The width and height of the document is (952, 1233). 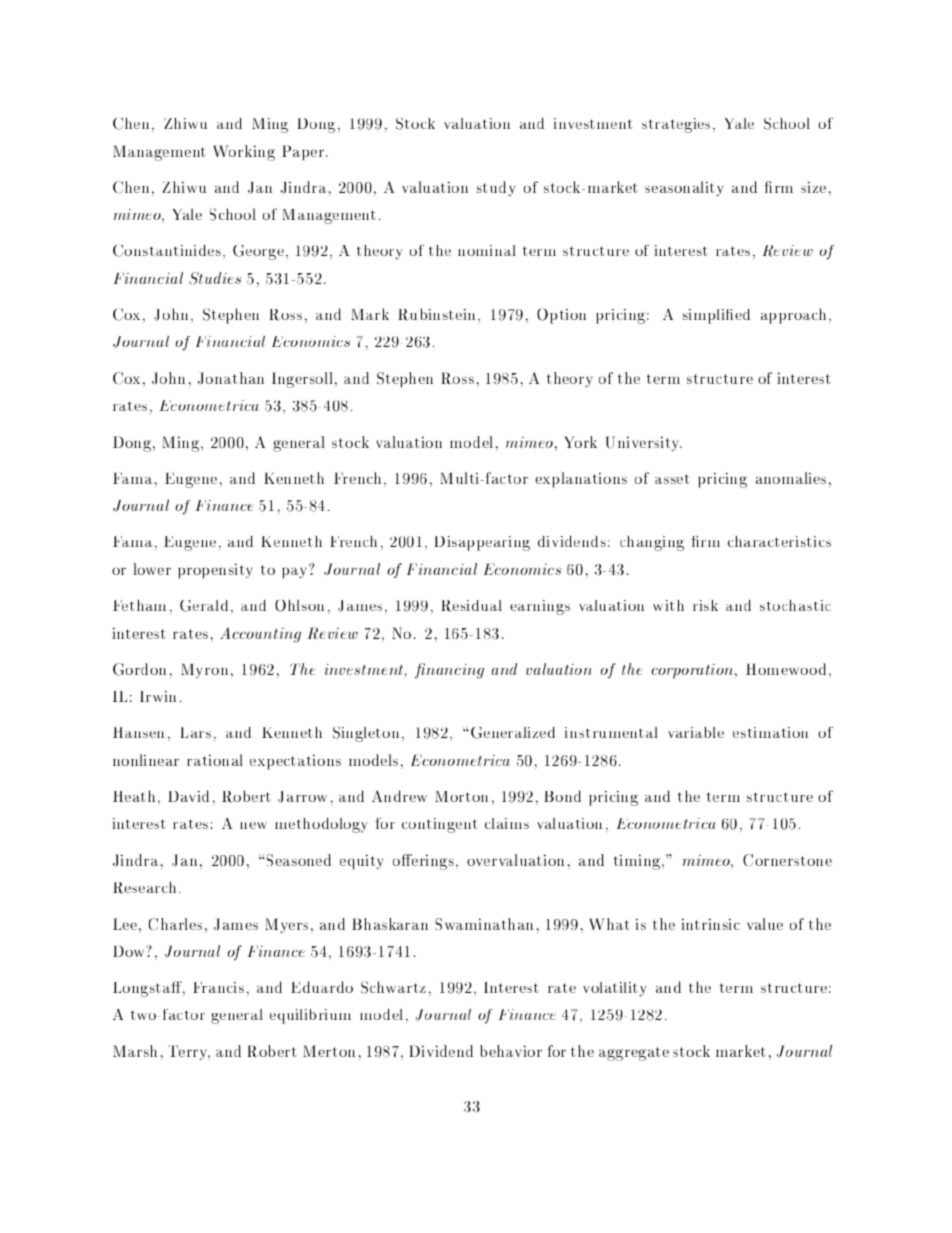 I want to click on corporation, so click(x=693, y=671).
